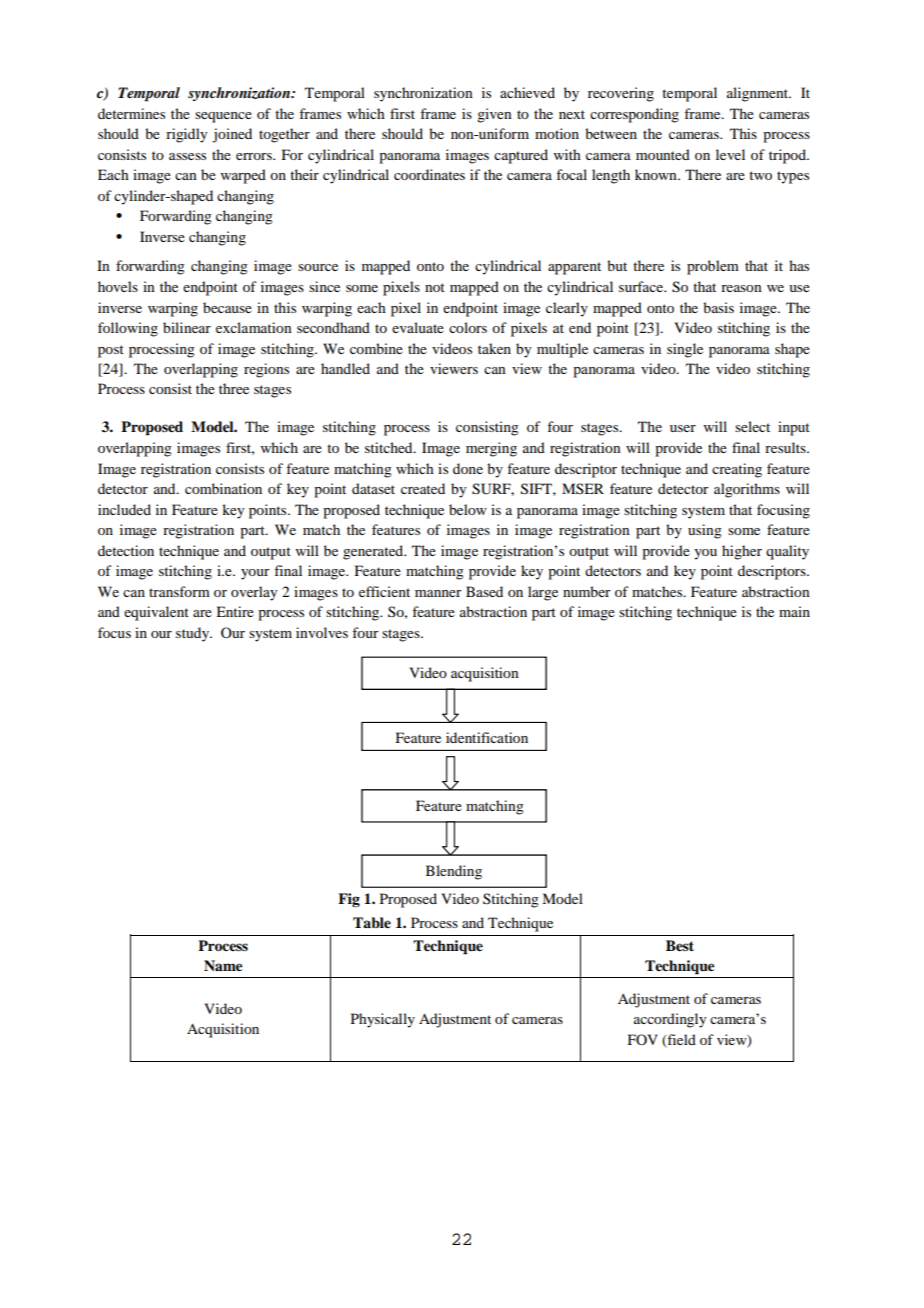  Describe the element at coordinates (742, 552) in the image. I see `higher` at that location.
